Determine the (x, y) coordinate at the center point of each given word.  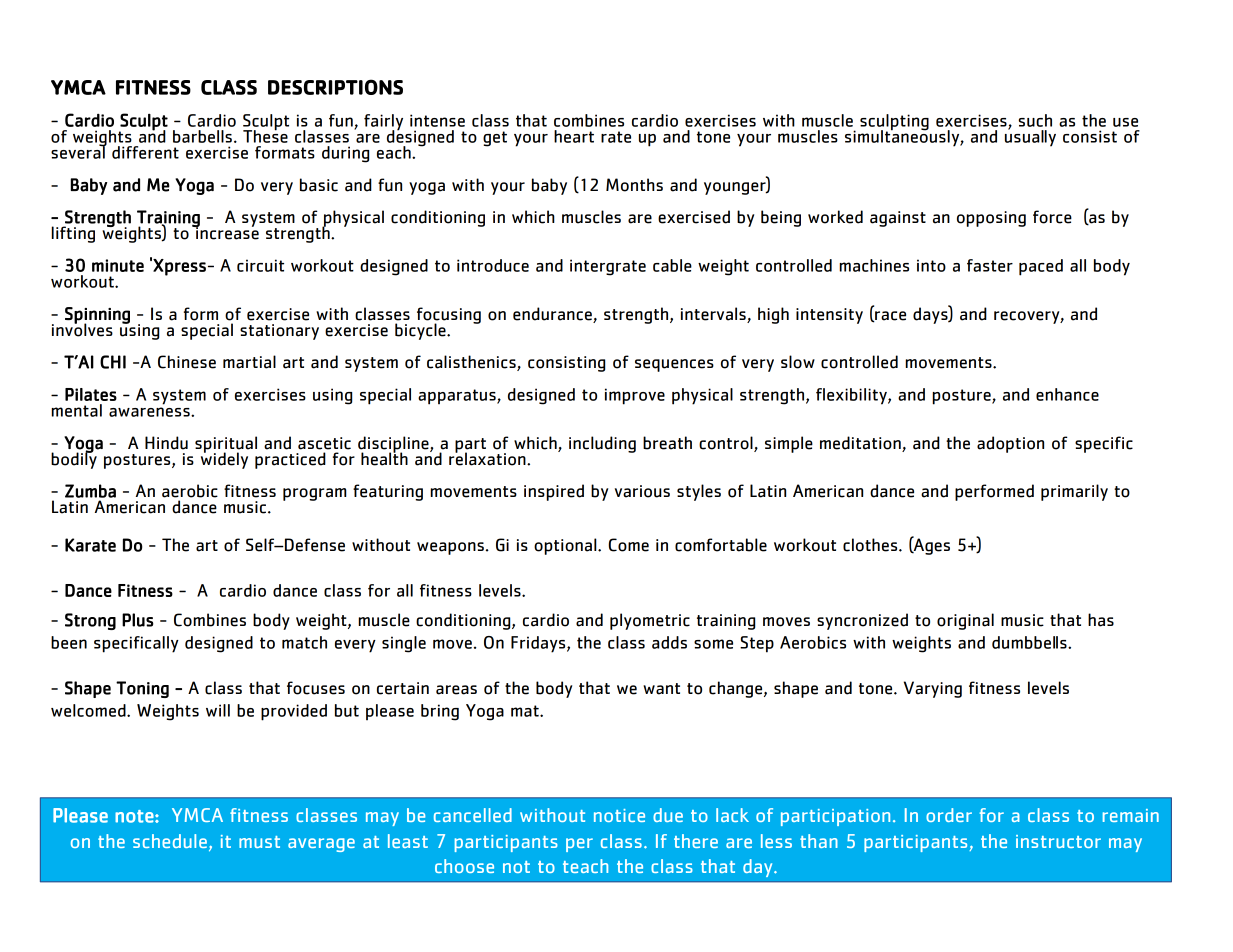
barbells (202, 136)
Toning (142, 689)
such (1035, 120)
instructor (1058, 841)
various (642, 491)
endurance (553, 315)
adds (669, 642)
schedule (170, 841)
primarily (1074, 492)
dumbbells (1030, 642)
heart (574, 136)
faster (990, 265)
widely (224, 459)
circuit (260, 265)
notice (619, 815)
